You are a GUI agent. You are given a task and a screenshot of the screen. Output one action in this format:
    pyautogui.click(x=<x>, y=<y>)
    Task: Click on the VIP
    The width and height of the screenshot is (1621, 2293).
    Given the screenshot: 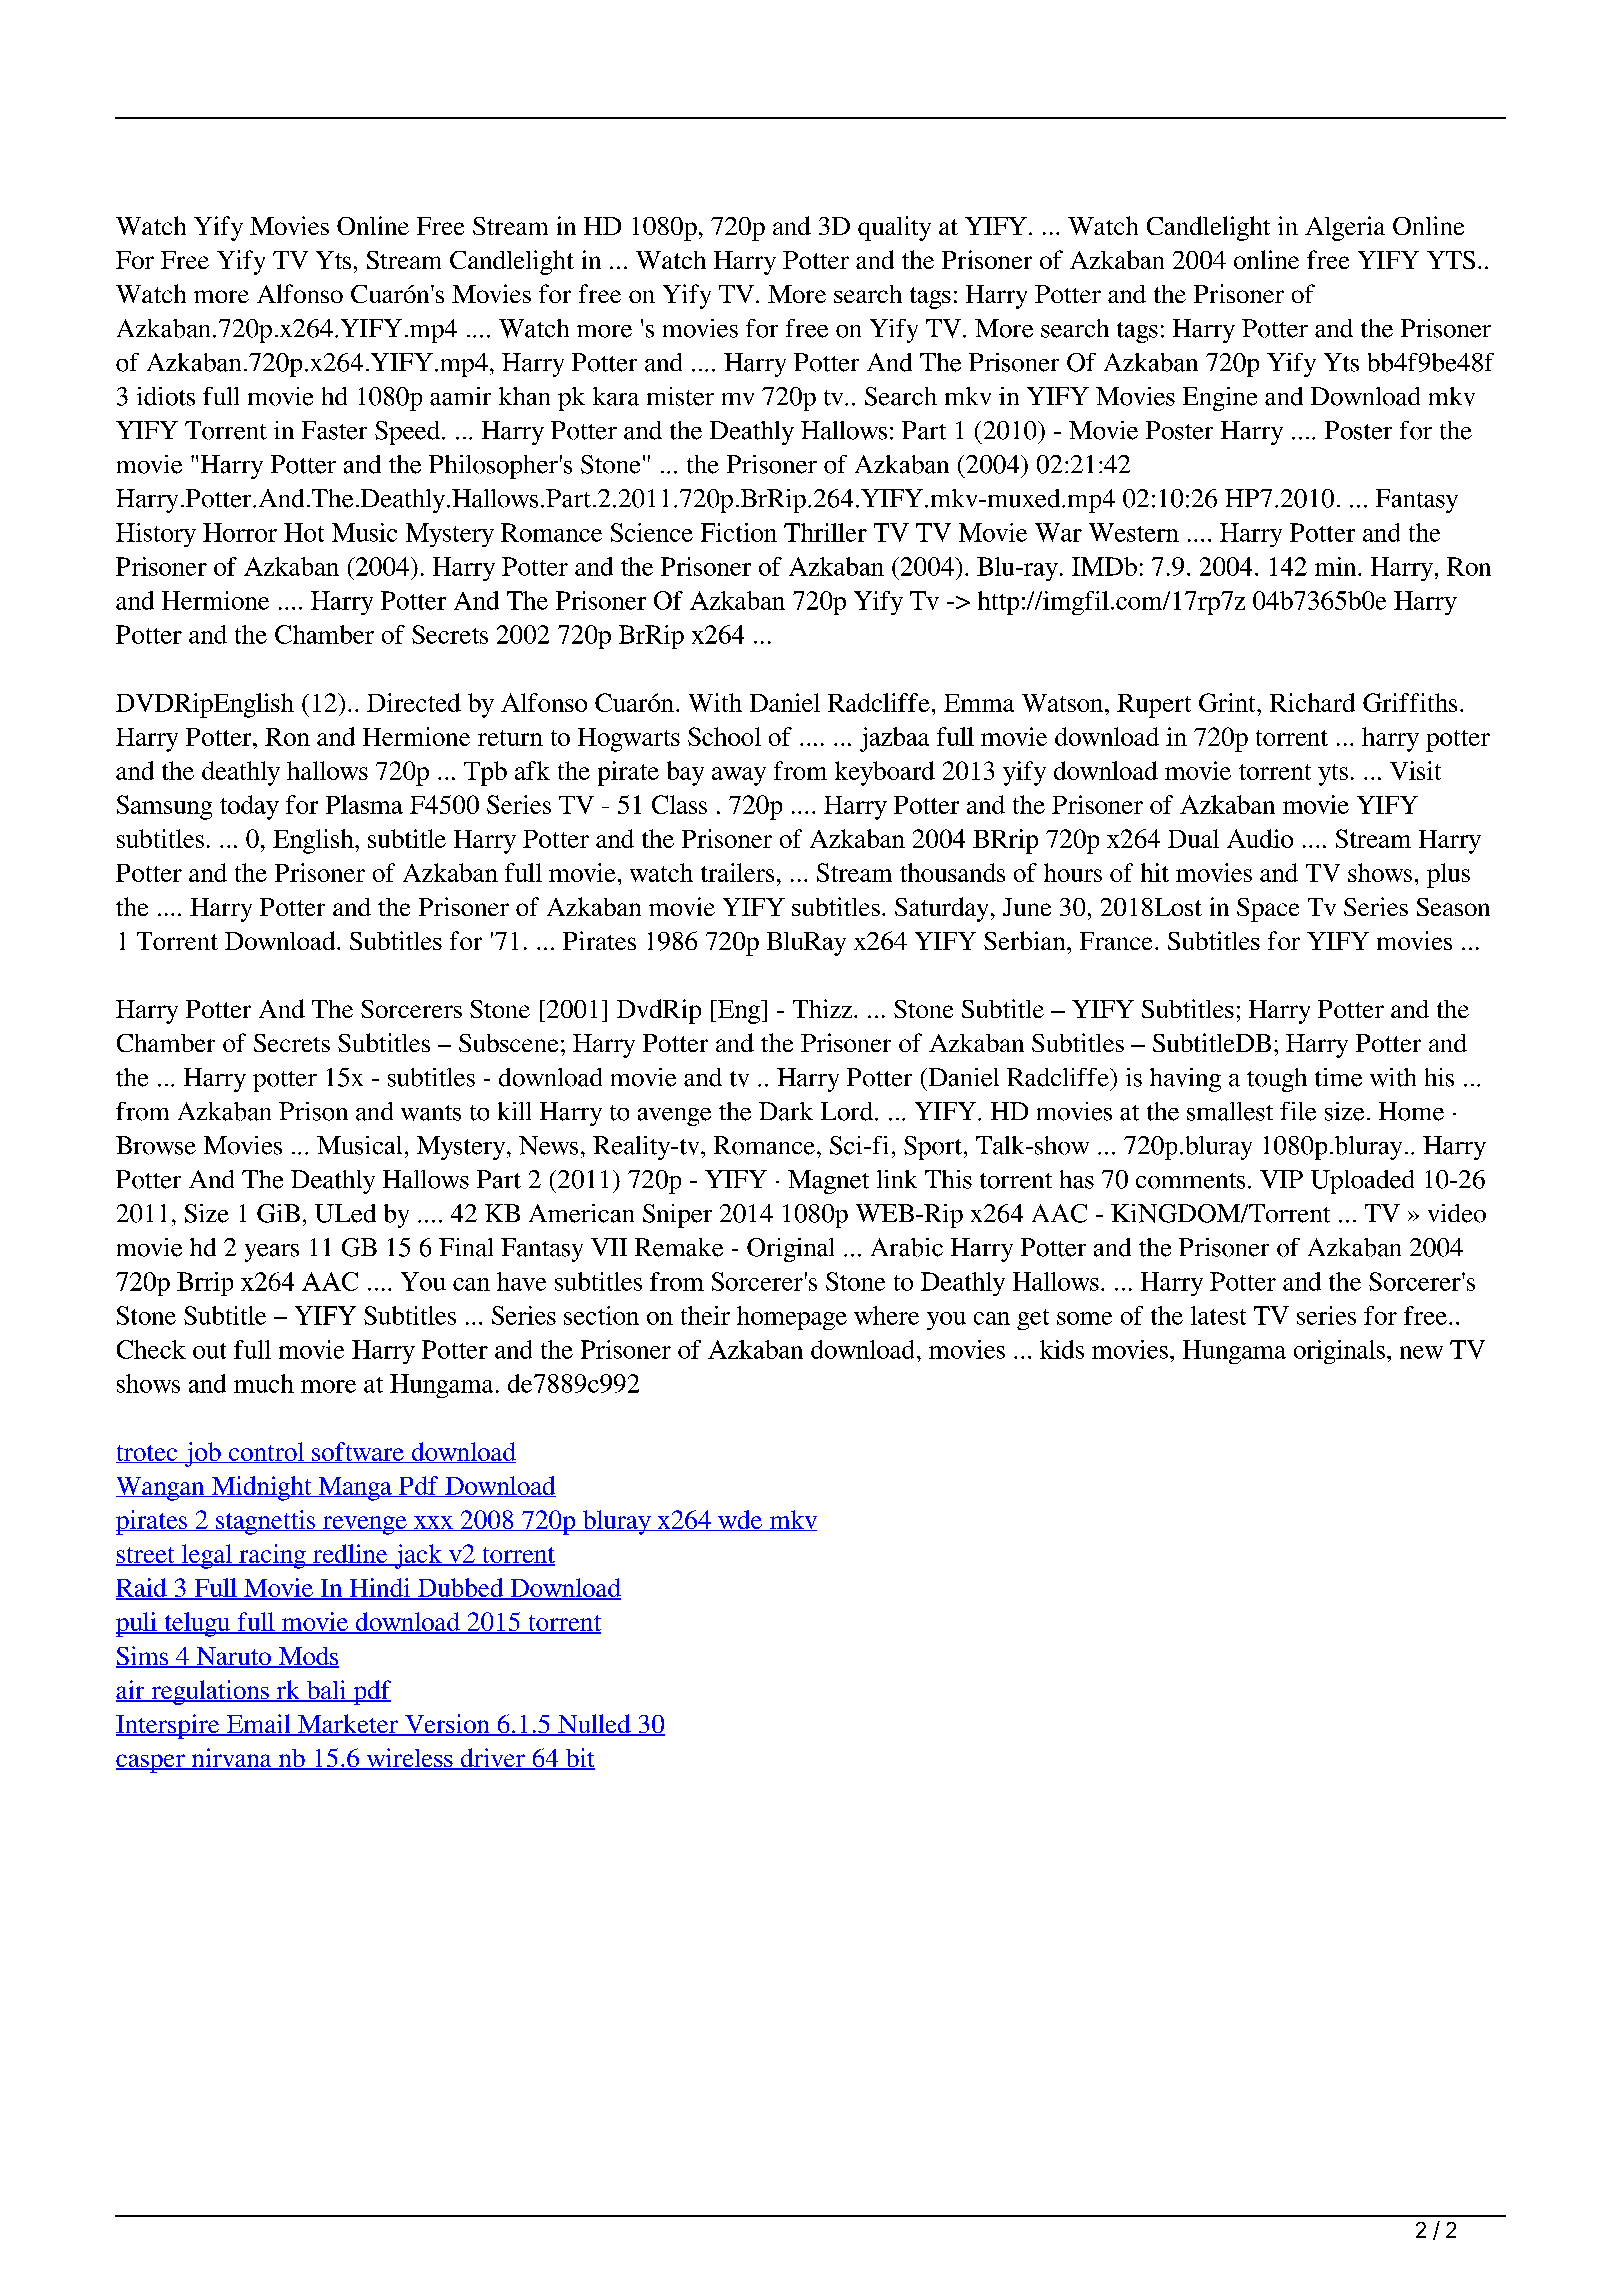 What is the action you would take?
    pyautogui.click(x=1281, y=1179)
